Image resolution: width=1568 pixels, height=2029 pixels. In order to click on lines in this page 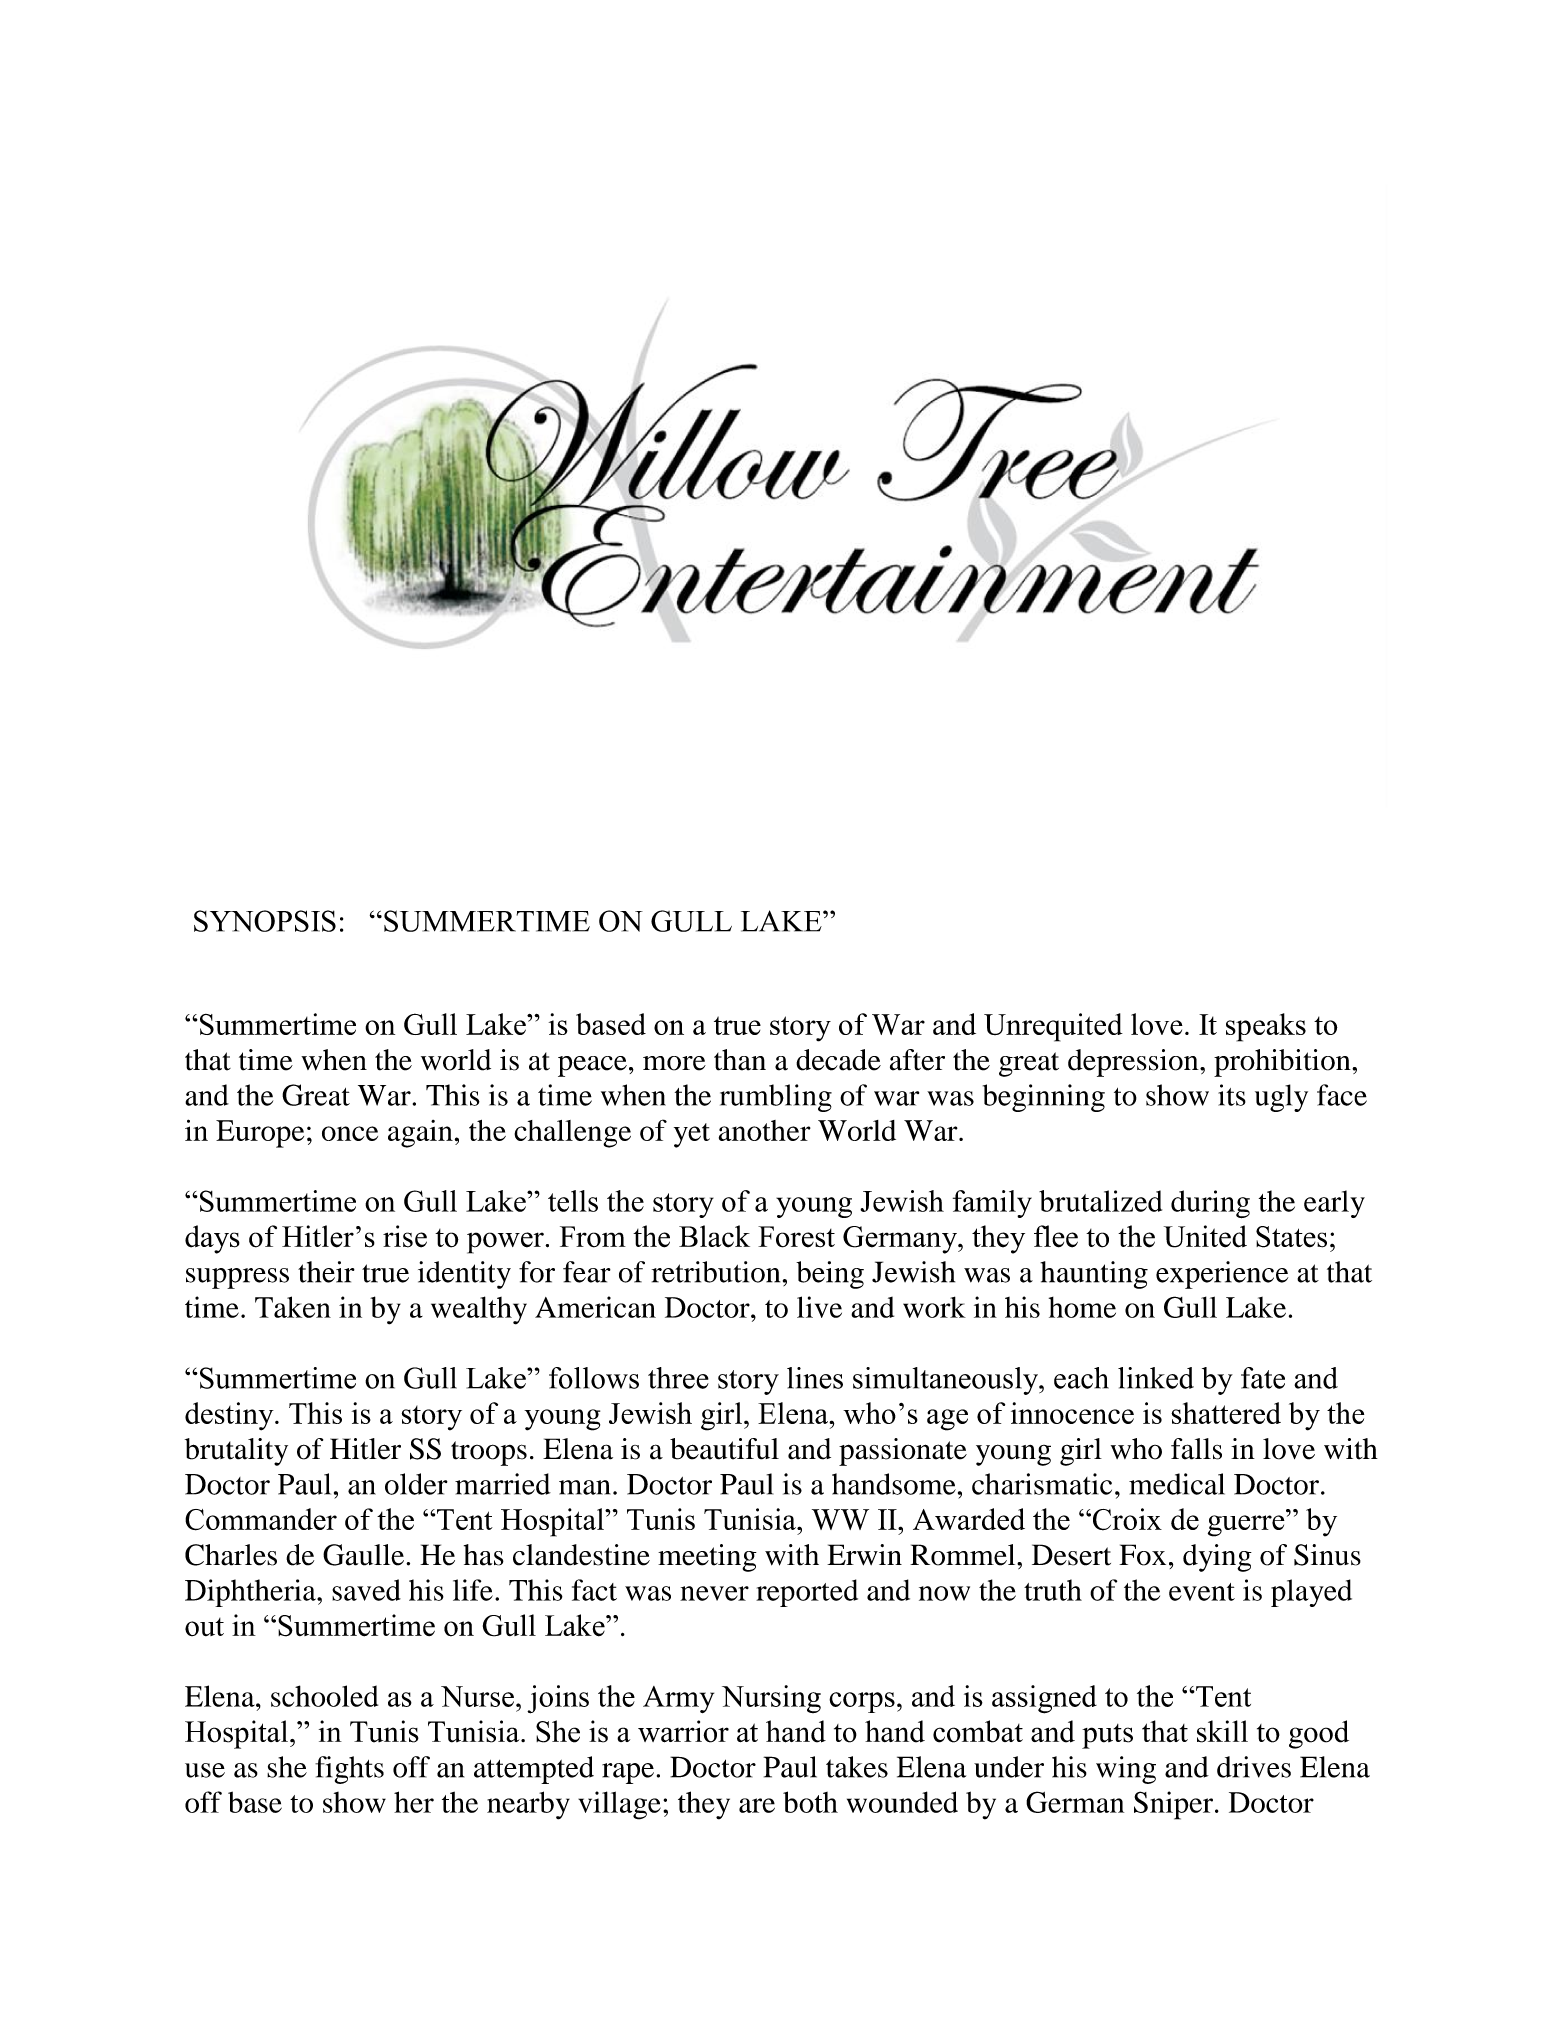, I will do `click(815, 1378)`.
